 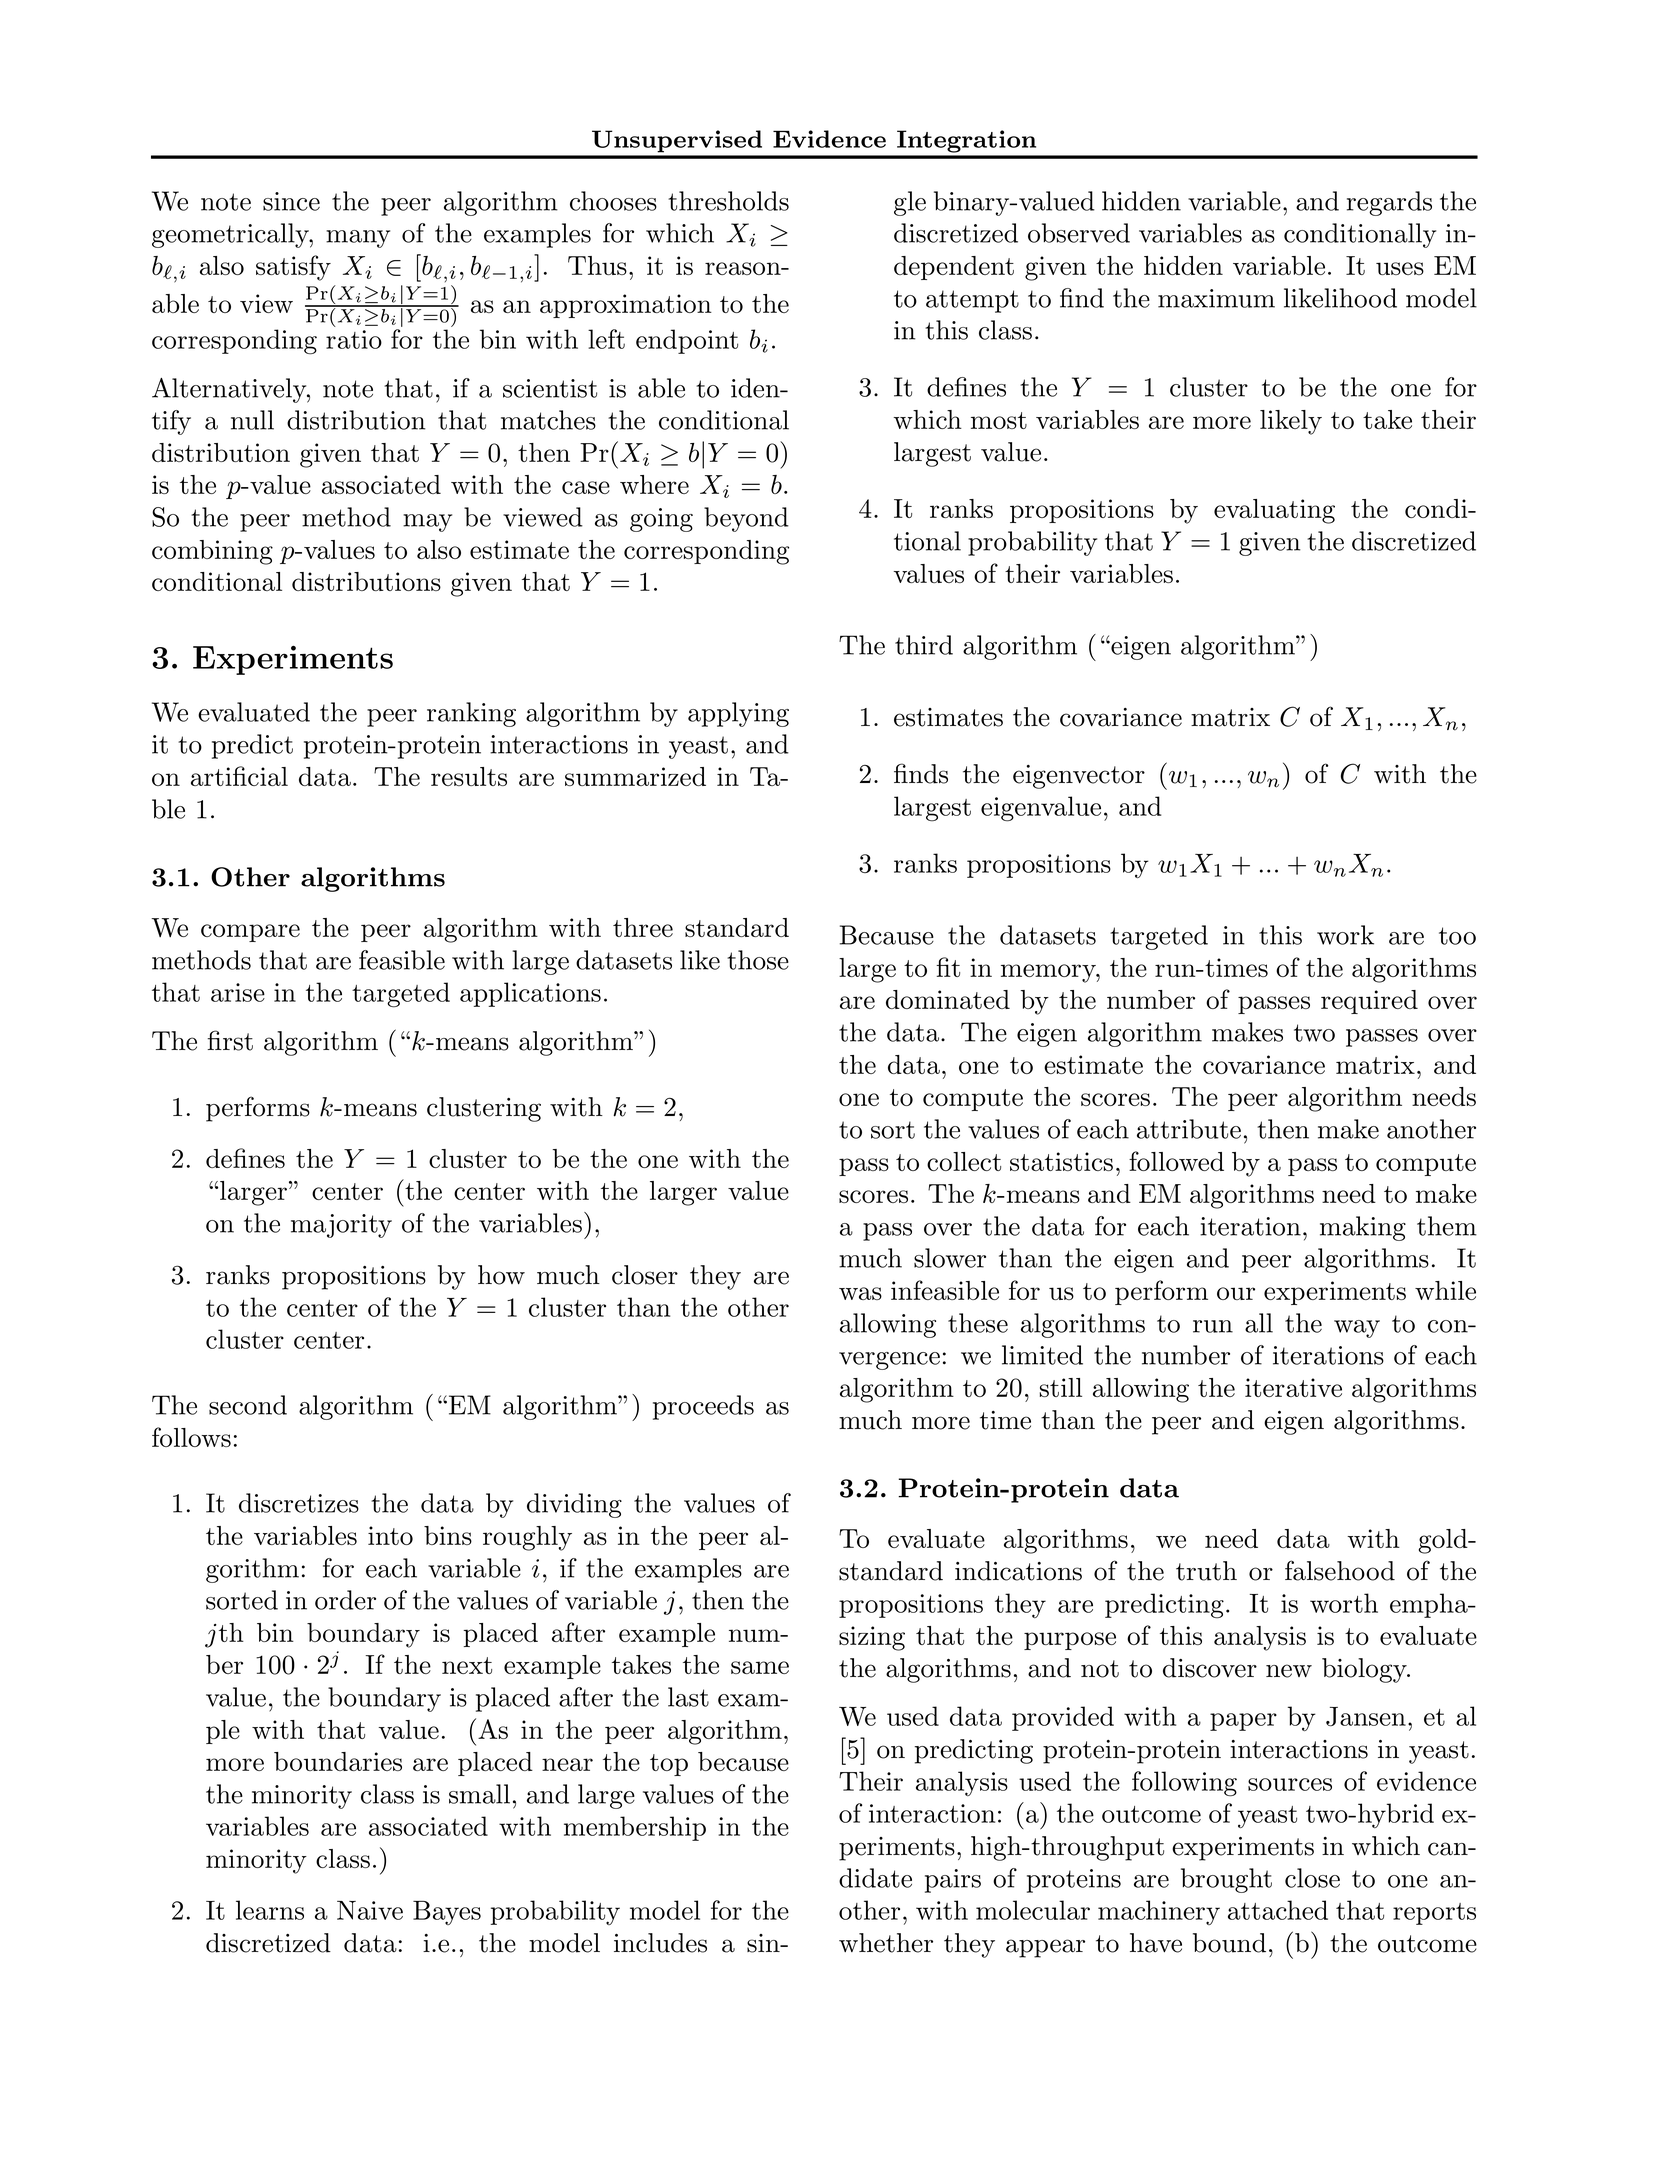 I want to click on making, so click(x=1363, y=1228).
